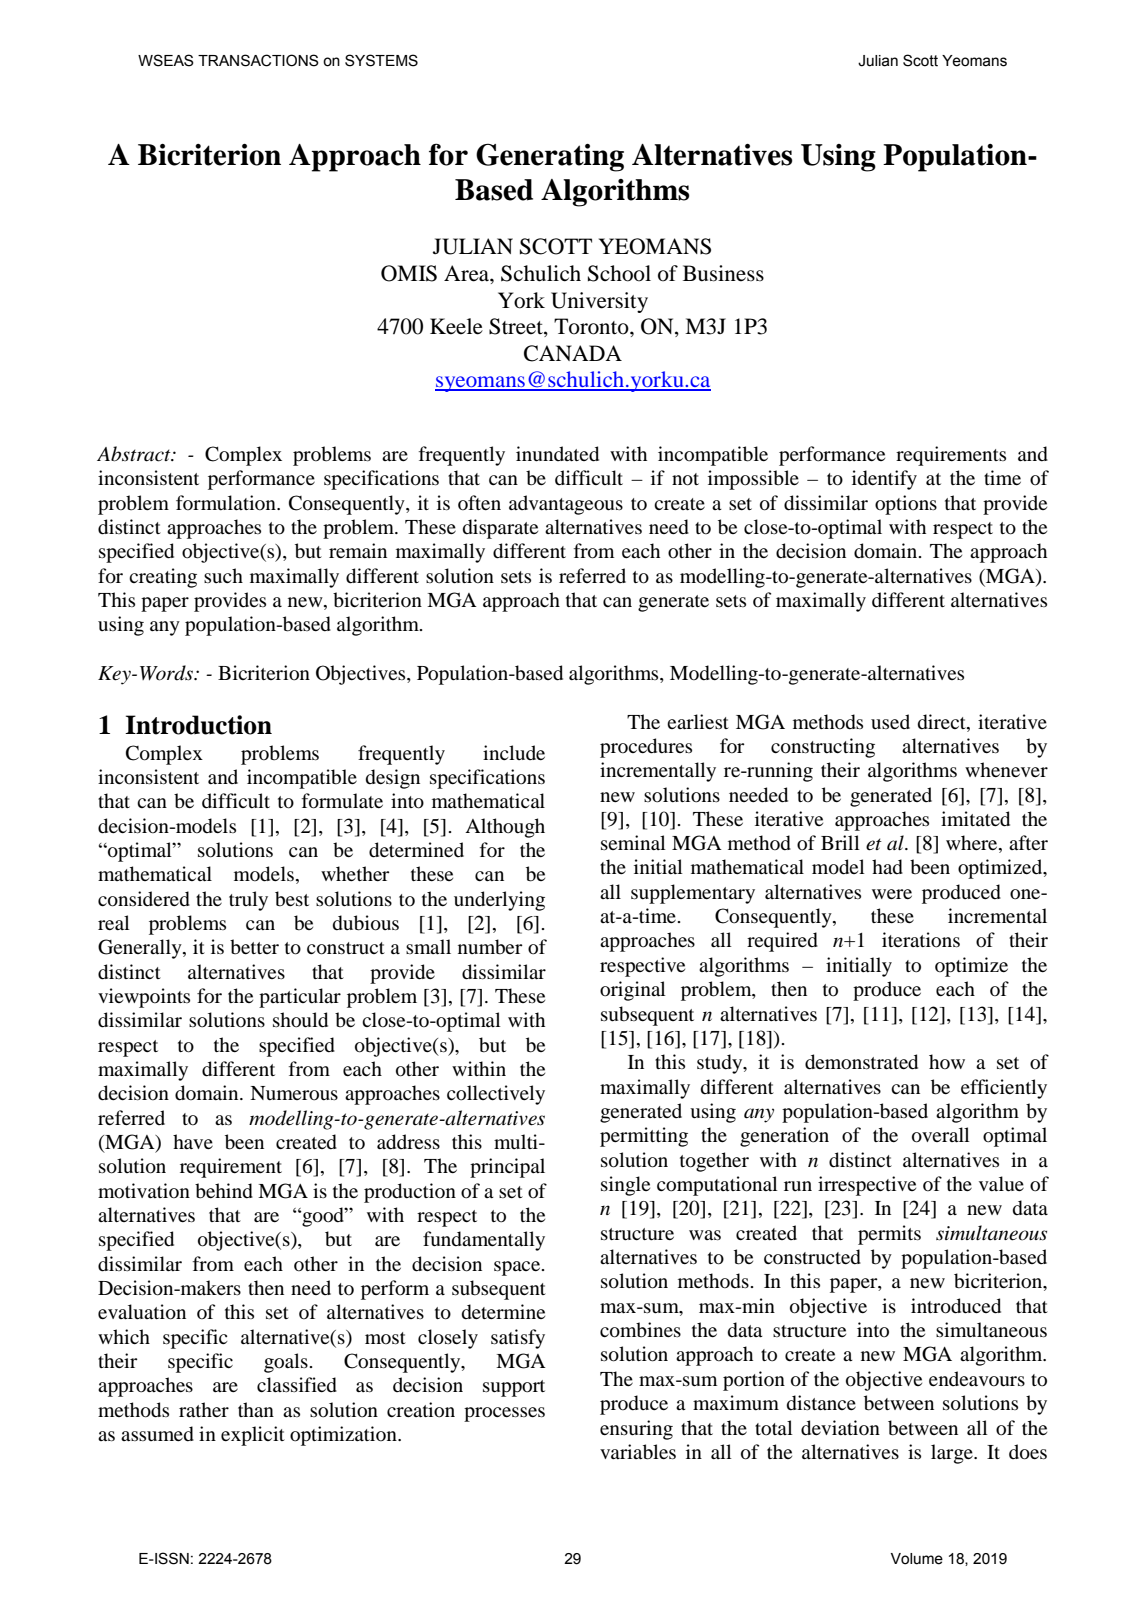 The width and height of the page is (1146, 1620). I want to click on Volume, so click(917, 1559).
